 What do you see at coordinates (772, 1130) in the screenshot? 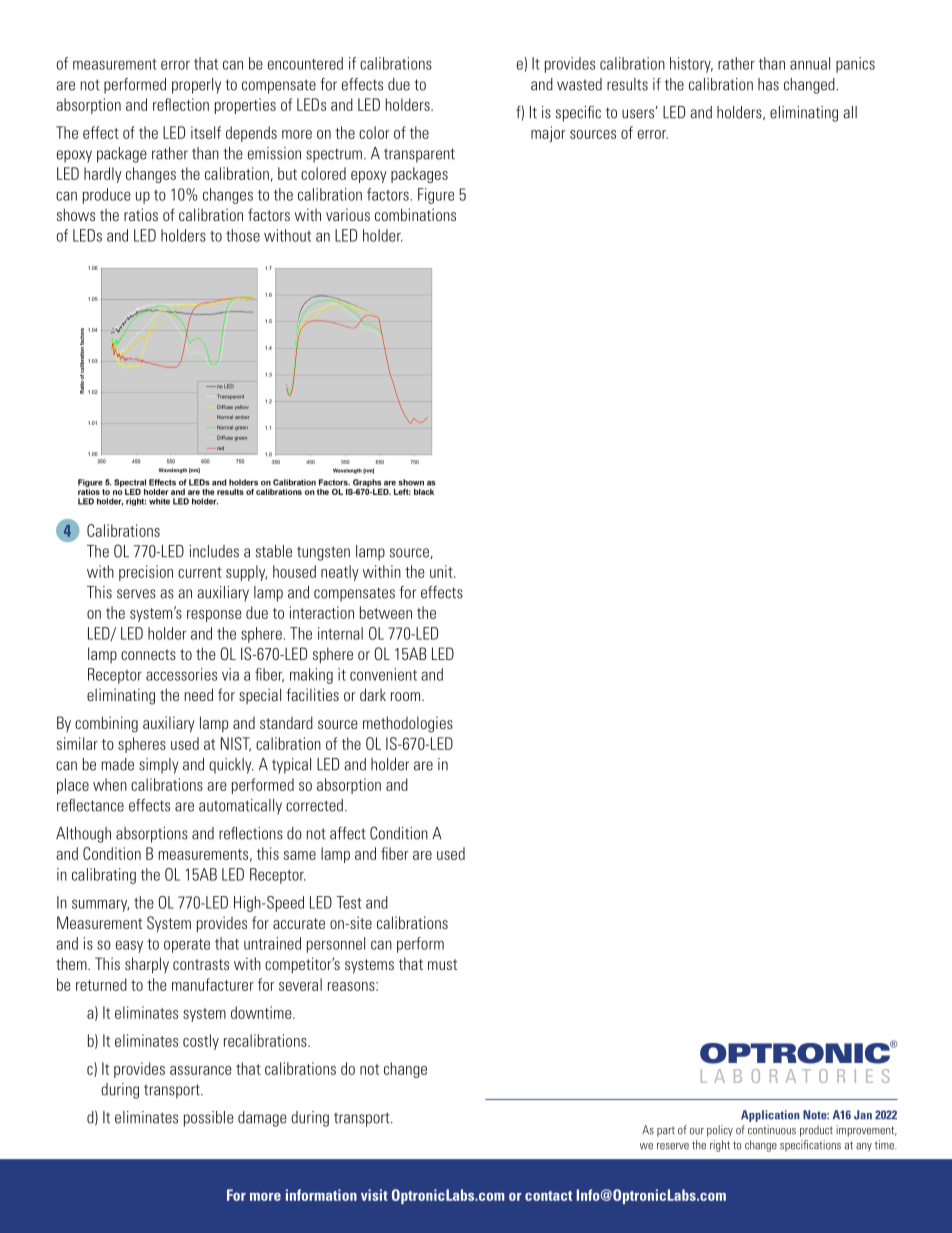
I see `continuous` at bounding box center [772, 1130].
